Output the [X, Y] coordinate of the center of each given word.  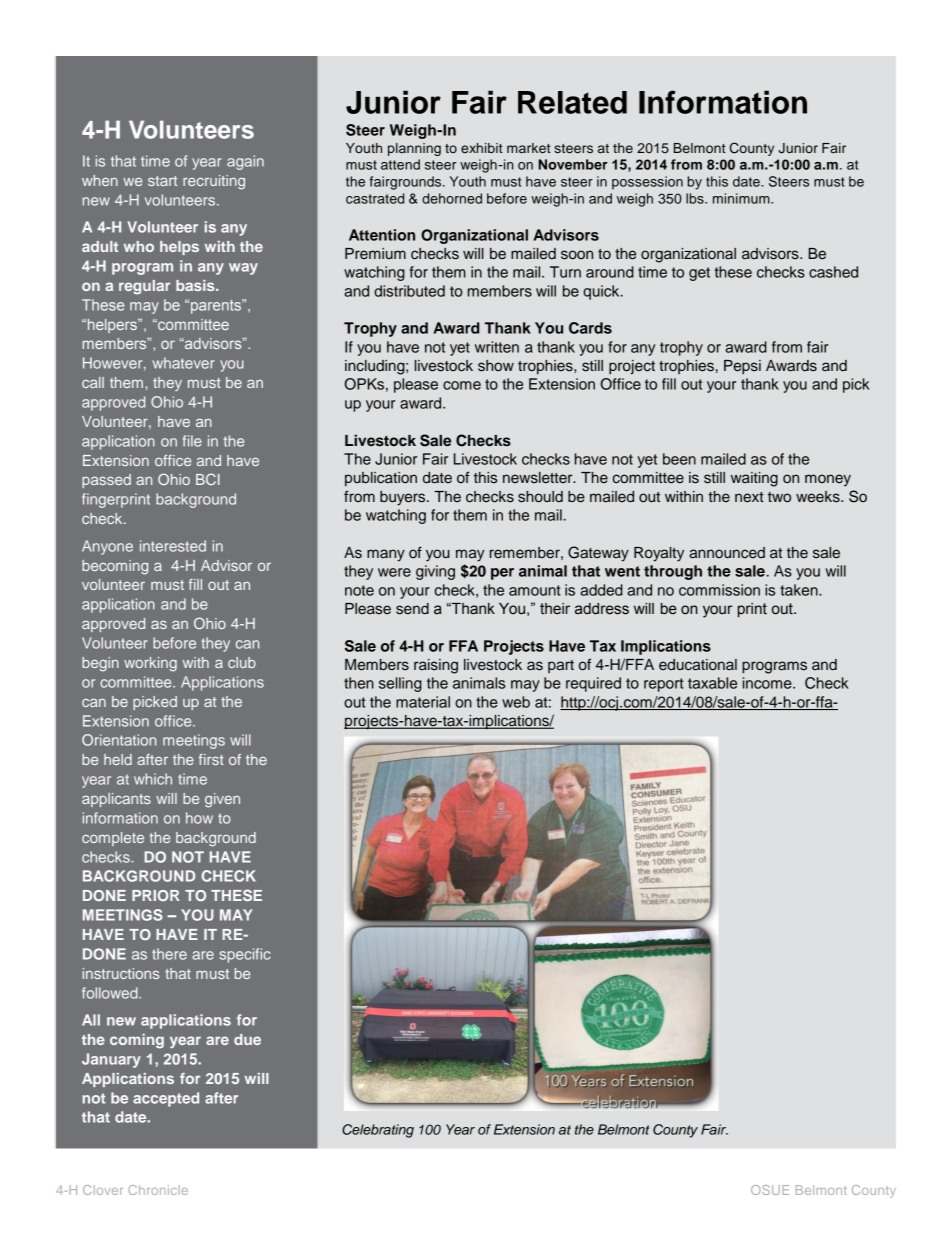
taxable [712, 683]
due [247, 1039]
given [222, 800]
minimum [742, 198]
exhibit [482, 148]
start [162, 181]
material [423, 702]
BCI [208, 479]
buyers [404, 498]
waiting [754, 479]
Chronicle [158, 1190]
